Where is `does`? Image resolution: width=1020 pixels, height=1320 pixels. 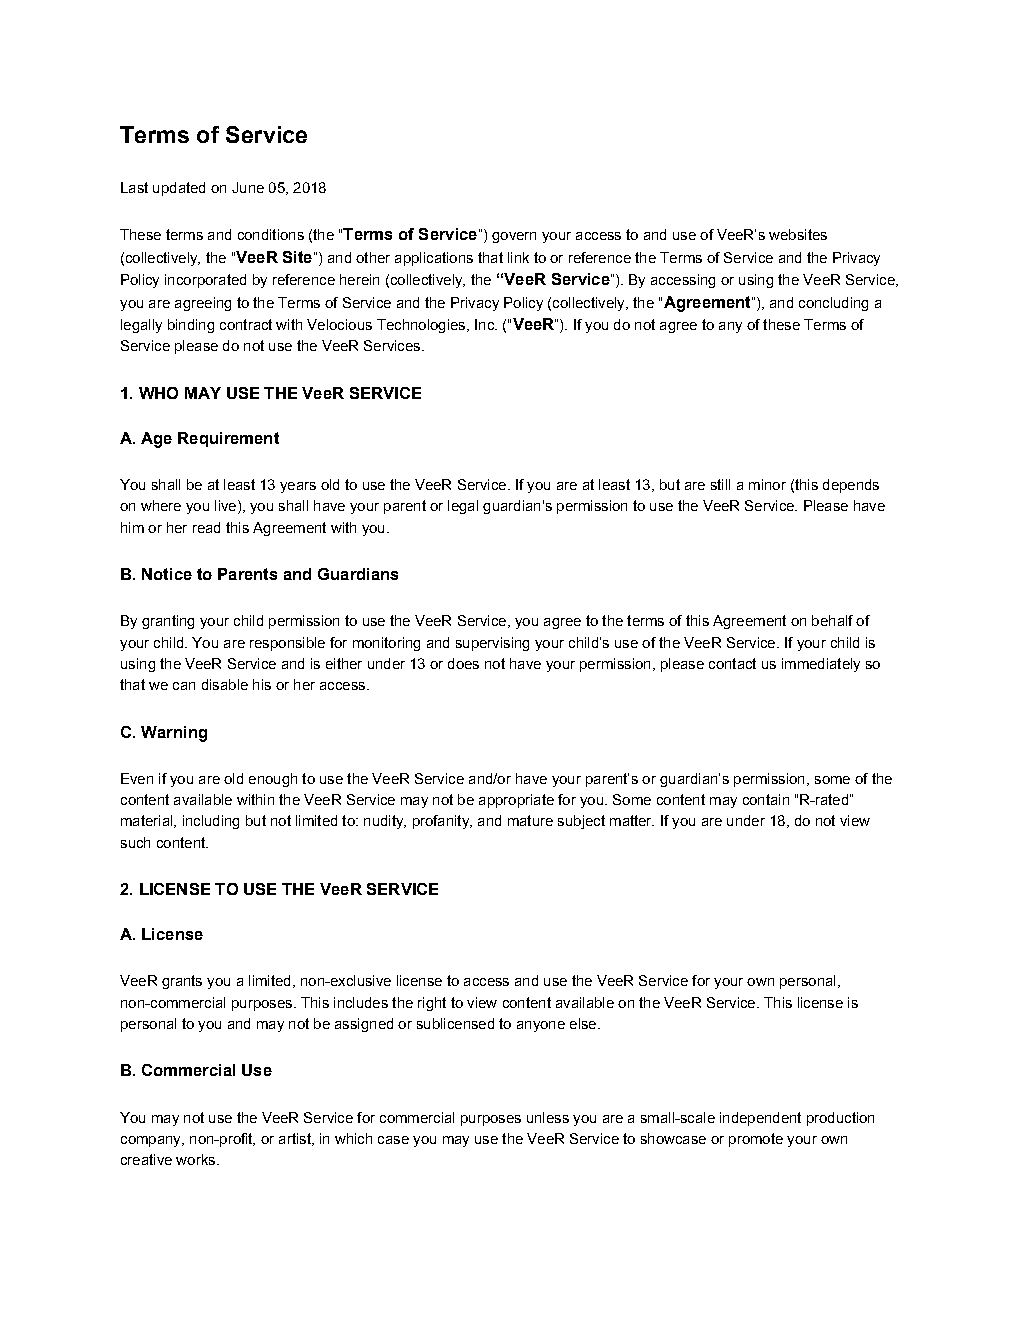
does is located at coordinates (463, 663).
